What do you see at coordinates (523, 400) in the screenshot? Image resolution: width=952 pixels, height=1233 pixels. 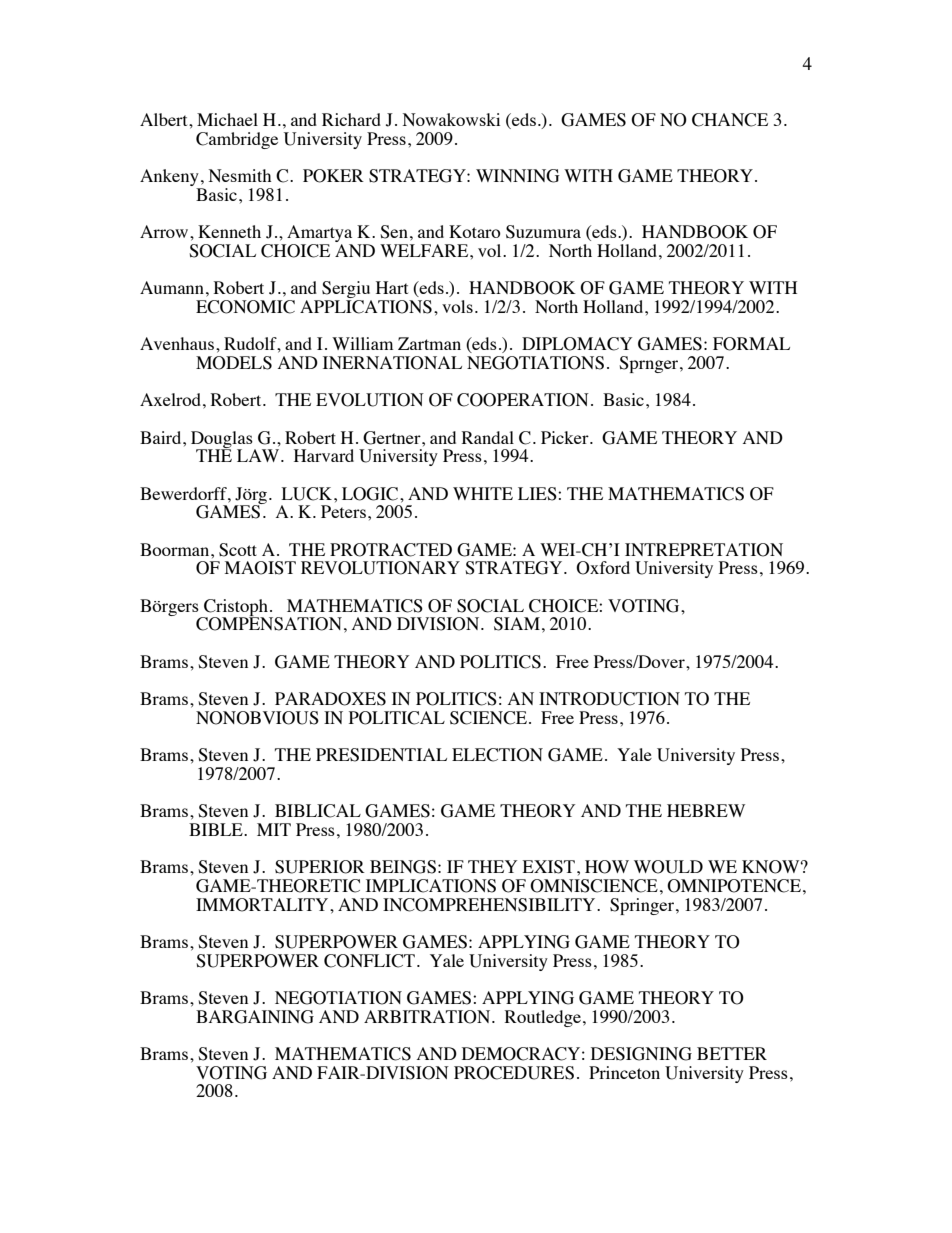 I see `COOPERATION` at bounding box center [523, 400].
